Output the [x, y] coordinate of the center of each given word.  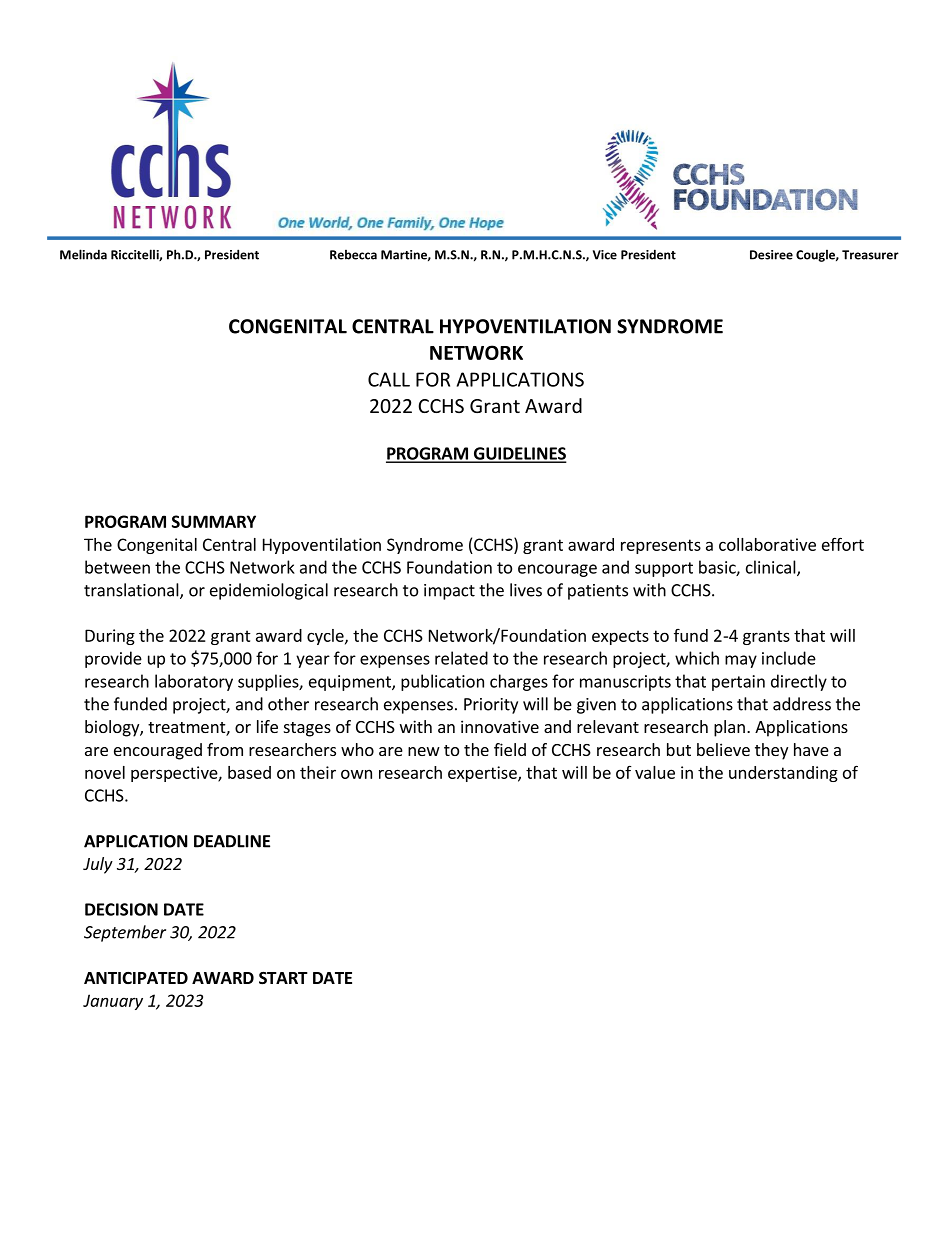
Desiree [771, 255]
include [789, 658]
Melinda [83, 254]
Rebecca [353, 254]
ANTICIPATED [136, 978]
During [110, 637]
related [461, 658]
